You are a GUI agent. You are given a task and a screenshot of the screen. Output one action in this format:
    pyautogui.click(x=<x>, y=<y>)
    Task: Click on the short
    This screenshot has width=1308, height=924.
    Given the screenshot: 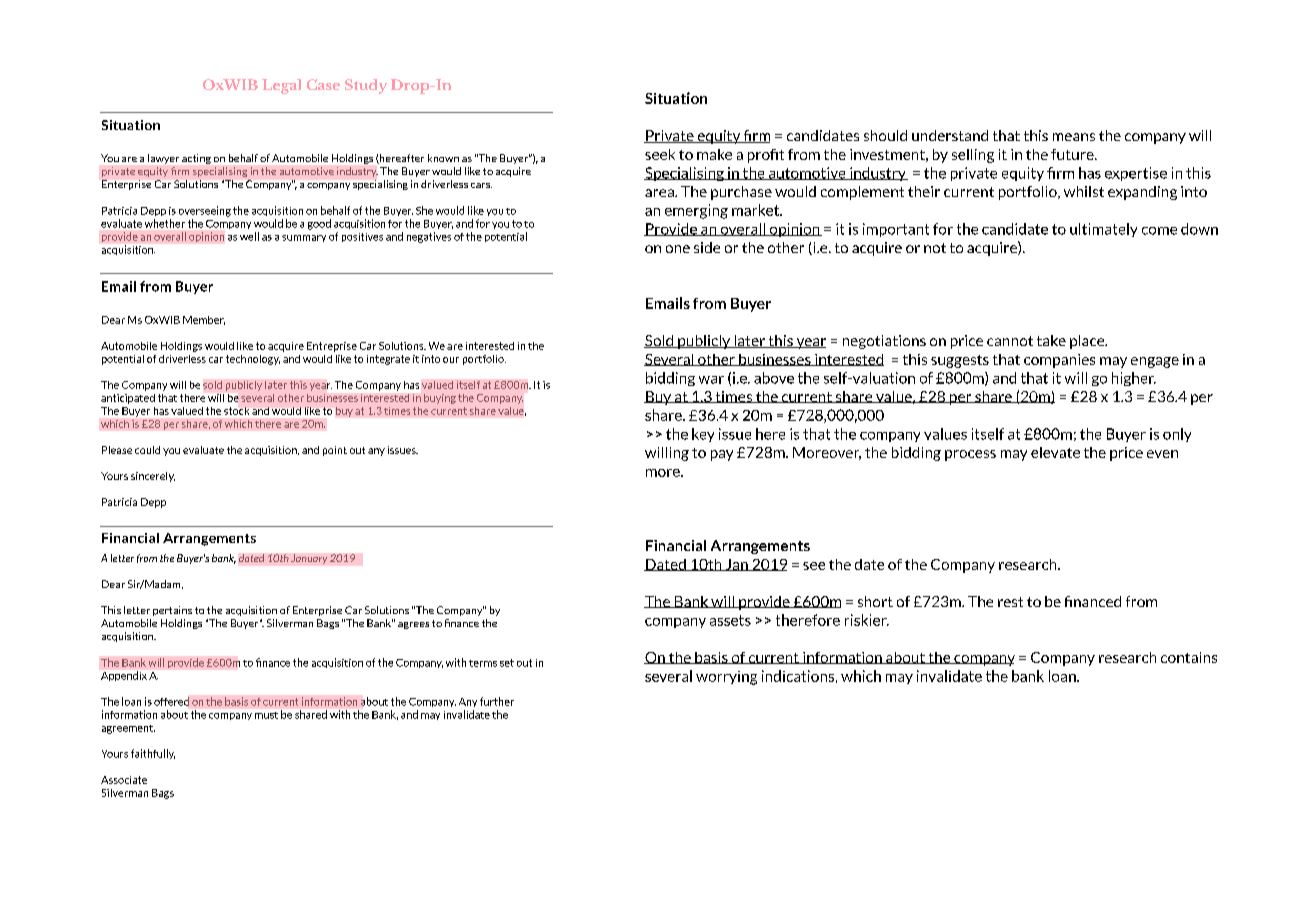 What is the action you would take?
    pyautogui.click(x=875, y=601)
